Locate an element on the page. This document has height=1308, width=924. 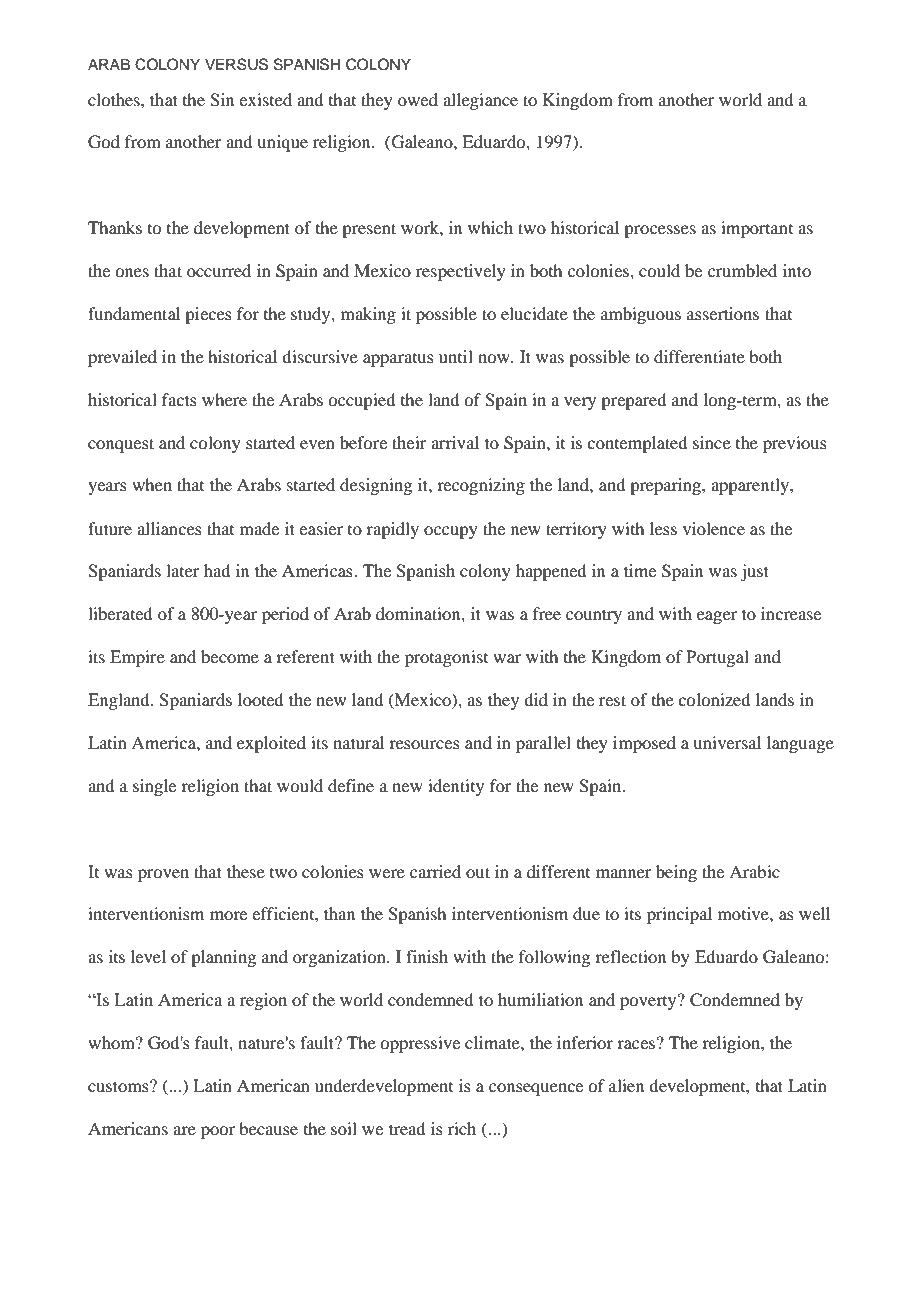
proven is located at coordinates (163, 875).
